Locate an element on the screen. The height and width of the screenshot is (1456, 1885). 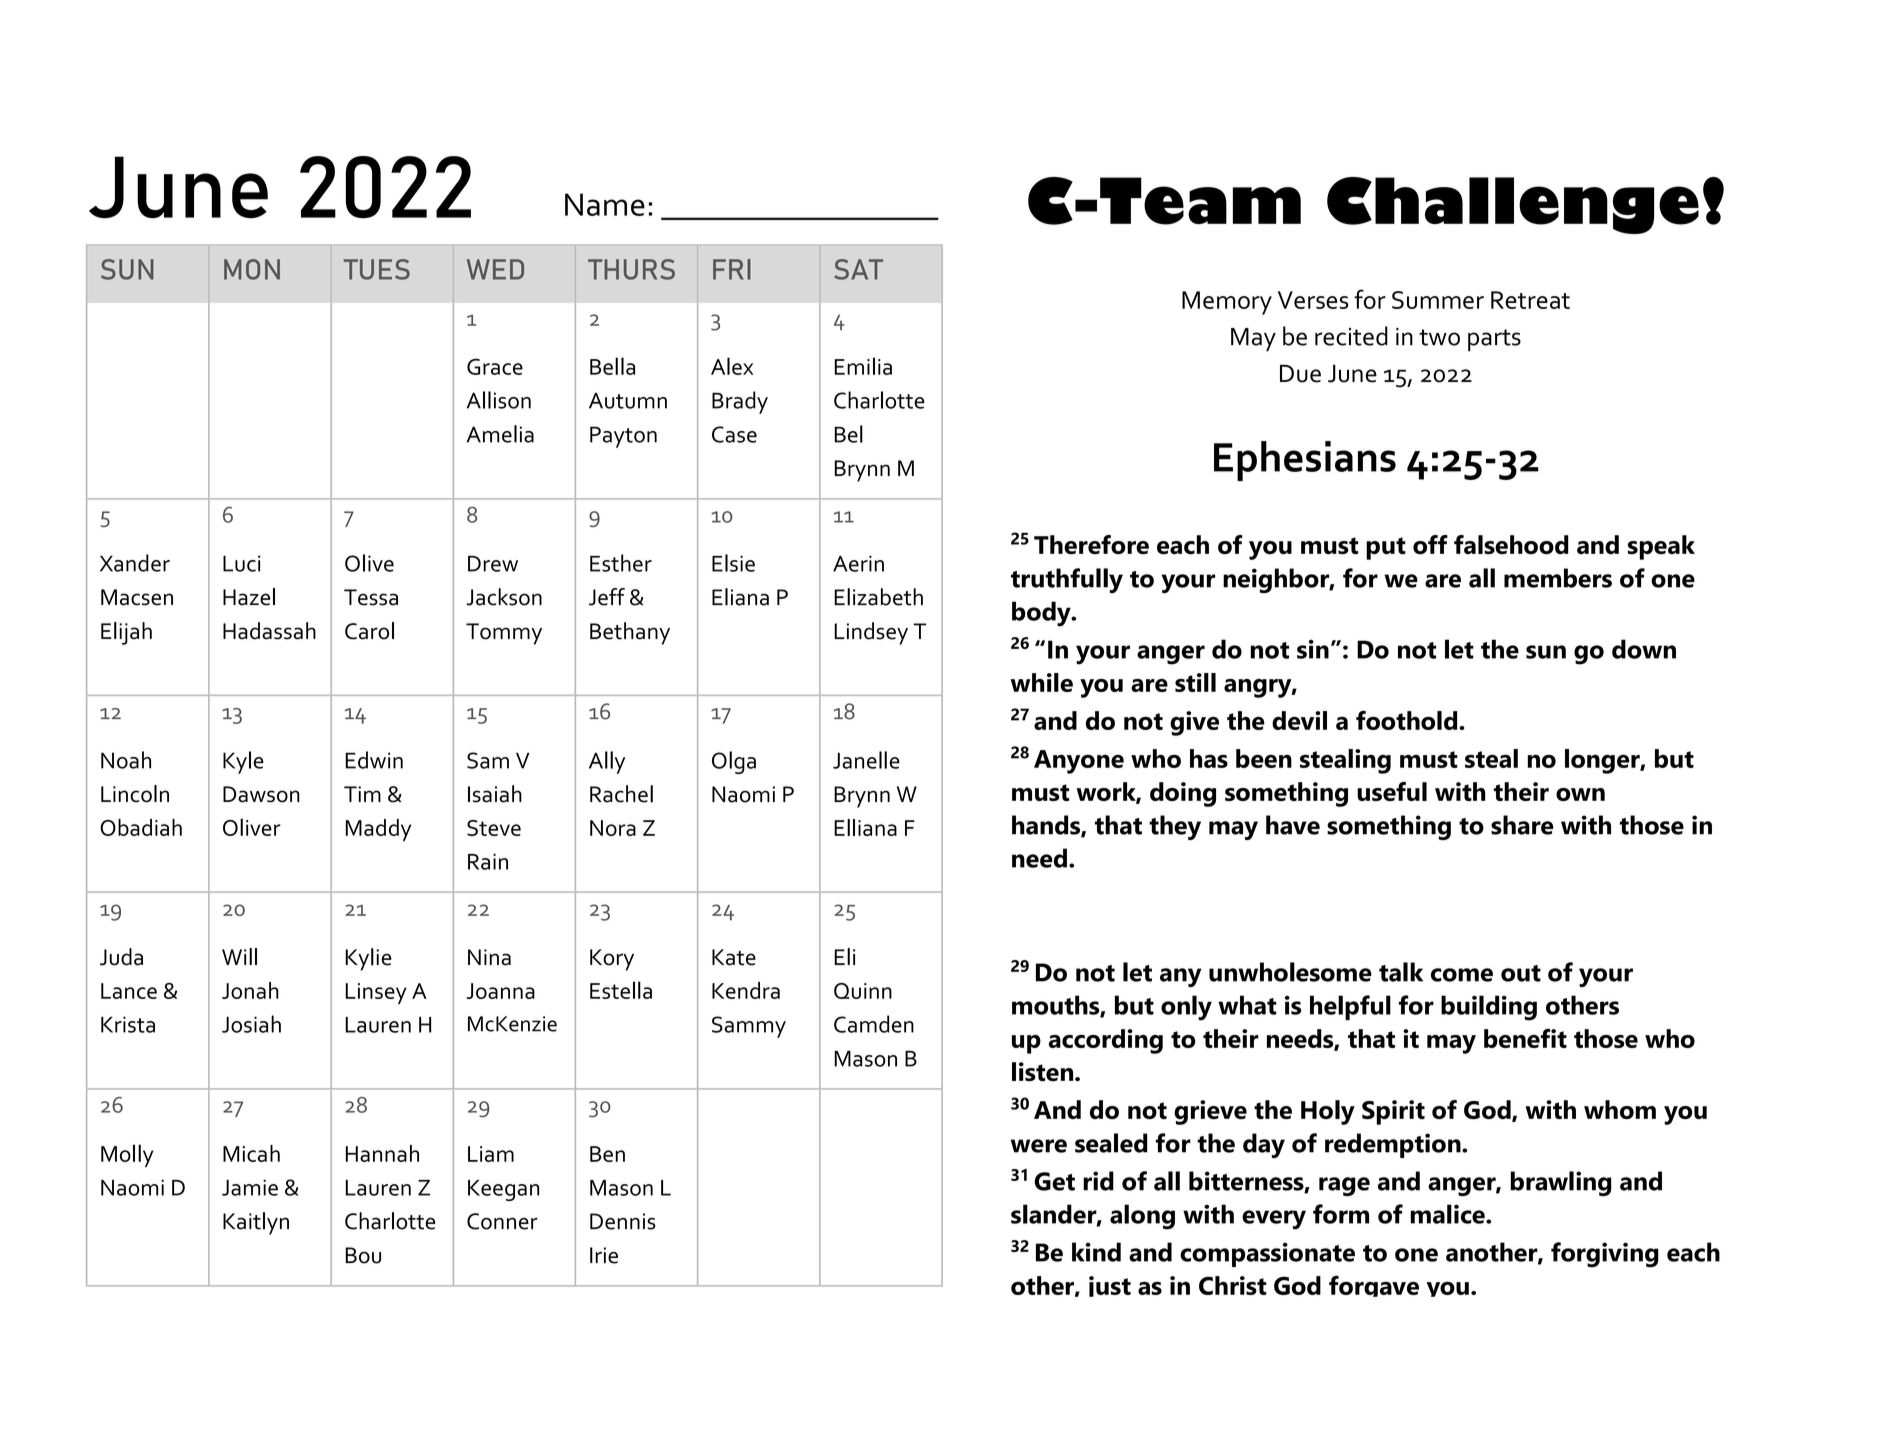
Challenge is located at coordinates (1513, 205).
